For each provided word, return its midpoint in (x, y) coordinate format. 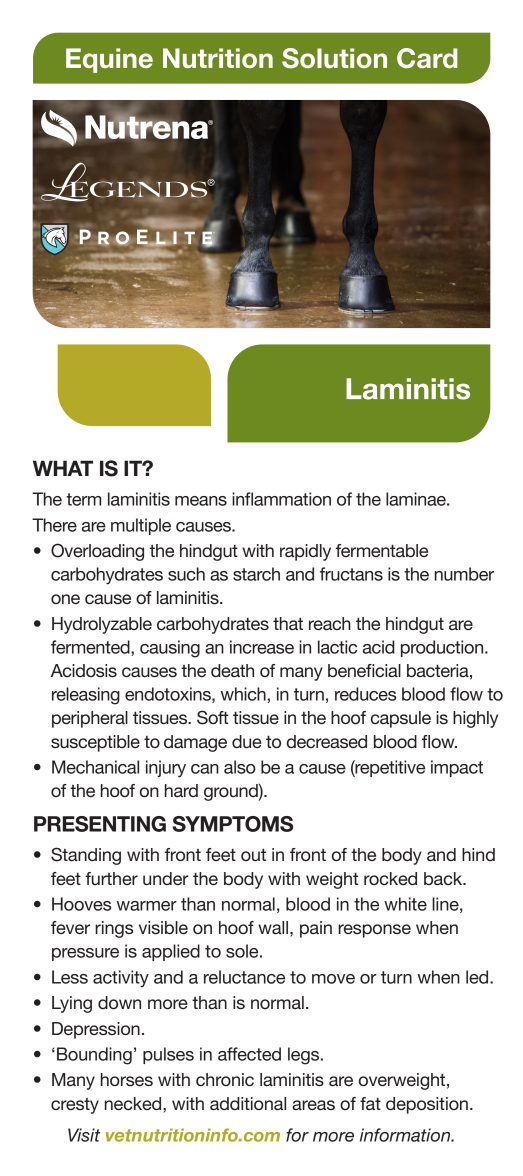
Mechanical (95, 767)
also (240, 767)
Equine (109, 60)
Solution (334, 58)
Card (427, 58)
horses (127, 1079)
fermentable (382, 550)
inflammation (281, 499)
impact (457, 768)
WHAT (63, 468)
